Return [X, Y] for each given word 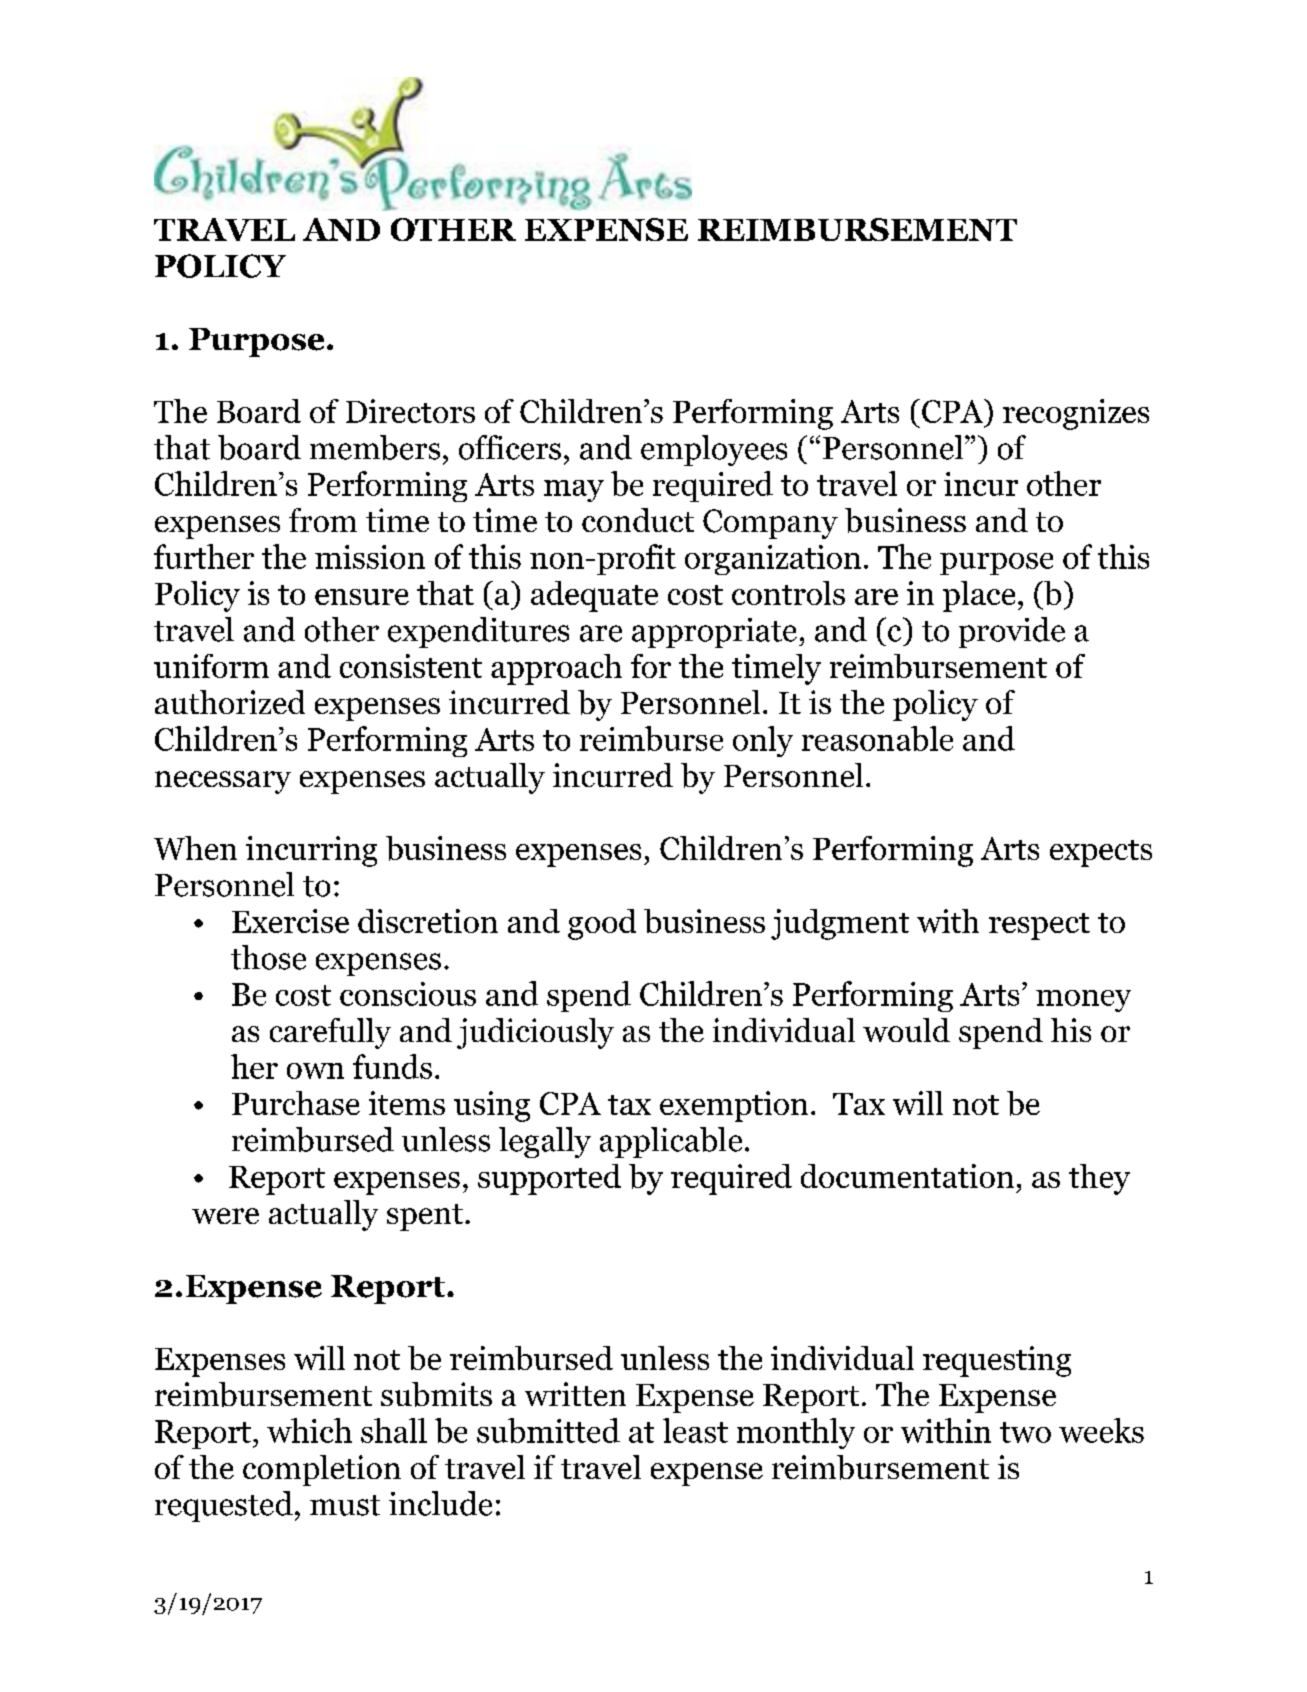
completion [322, 1470]
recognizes [1076, 414]
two [1025, 1432]
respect [1039, 926]
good [602, 924]
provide [1012, 632]
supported [549, 1179]
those [268, 957]
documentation [907, 1176]
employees [714, 450]
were [225, 1216]
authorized [230, 702]
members [375, 447]
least [695, 1430]
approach [556, 669]
